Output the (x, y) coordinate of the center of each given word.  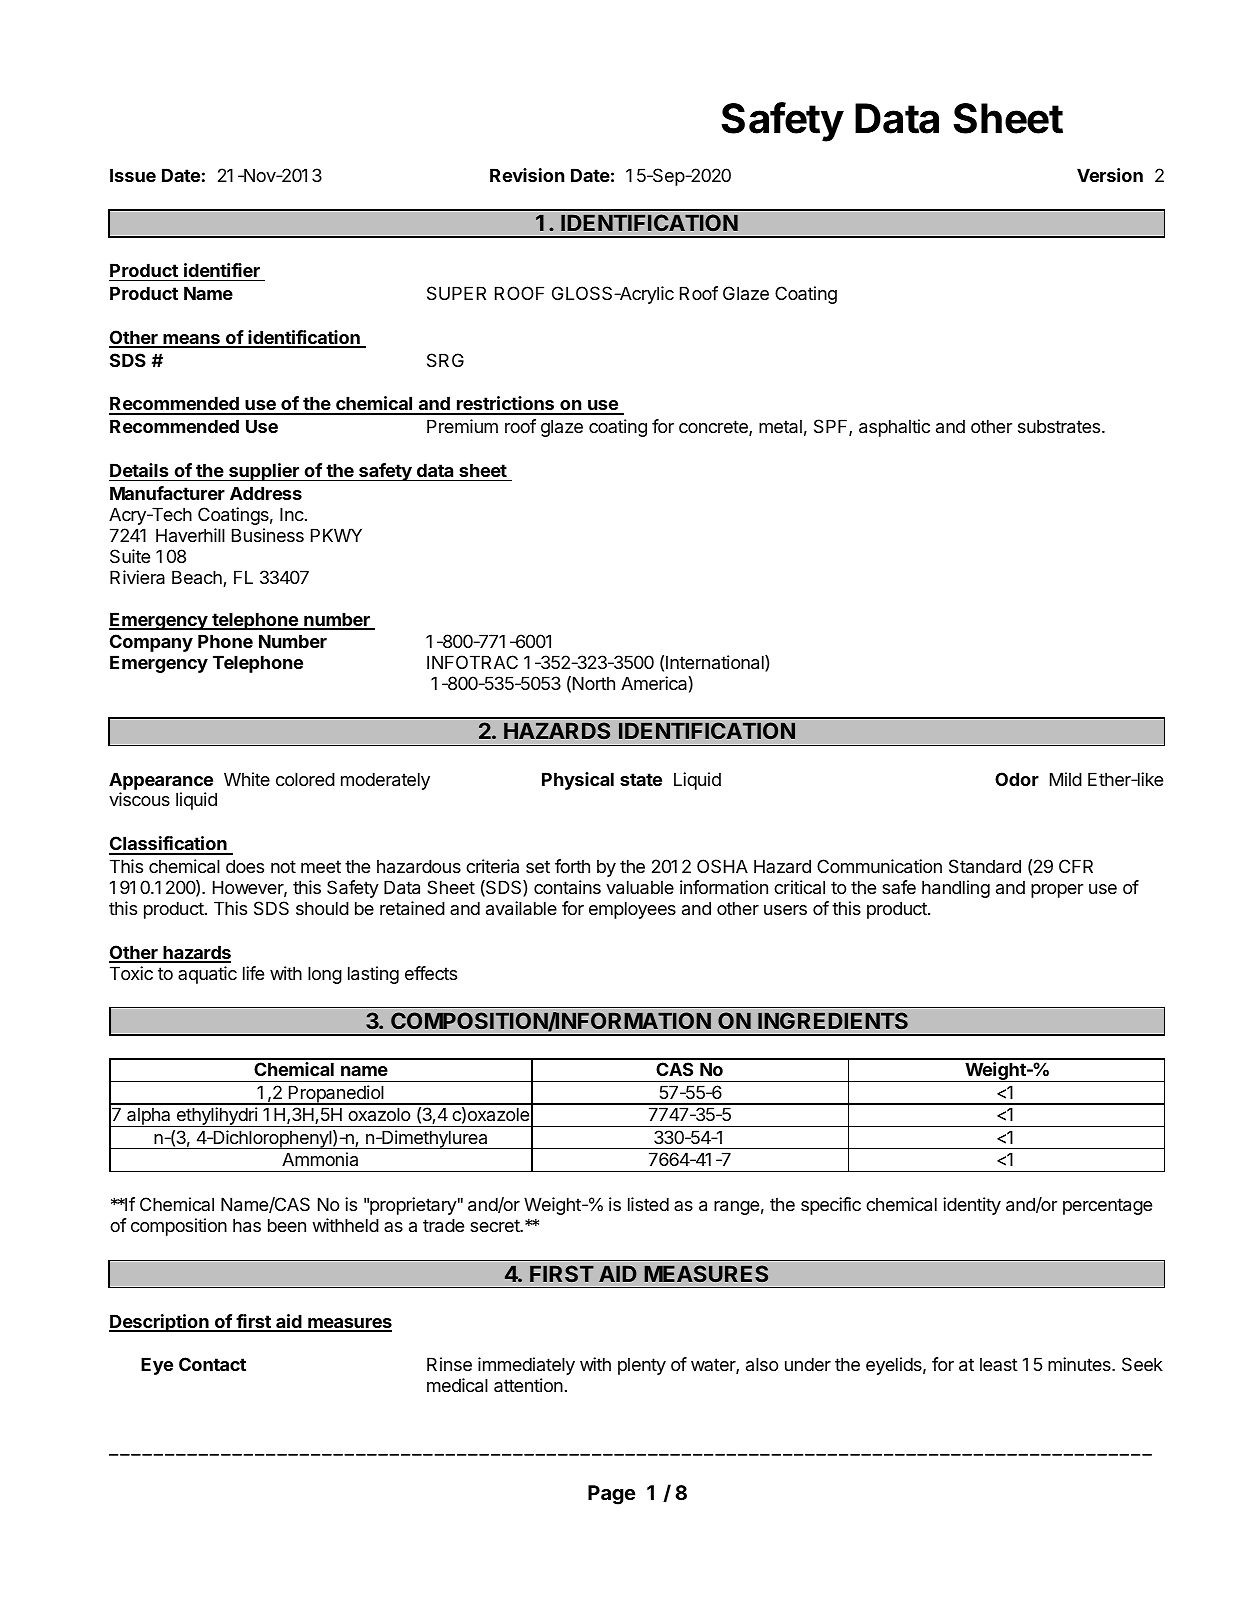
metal (780, 427)
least (999, 1364)
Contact (212, 1364)
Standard (985, 866)
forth (572, 866)
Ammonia (320, 1159)
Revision (527, 175)
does (245, 866)
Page (612, 1495)
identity (972, 1206)
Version (1110, 175)
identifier (222, 270)
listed (648, 1204)
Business (268, 535)
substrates (1060, 426)
